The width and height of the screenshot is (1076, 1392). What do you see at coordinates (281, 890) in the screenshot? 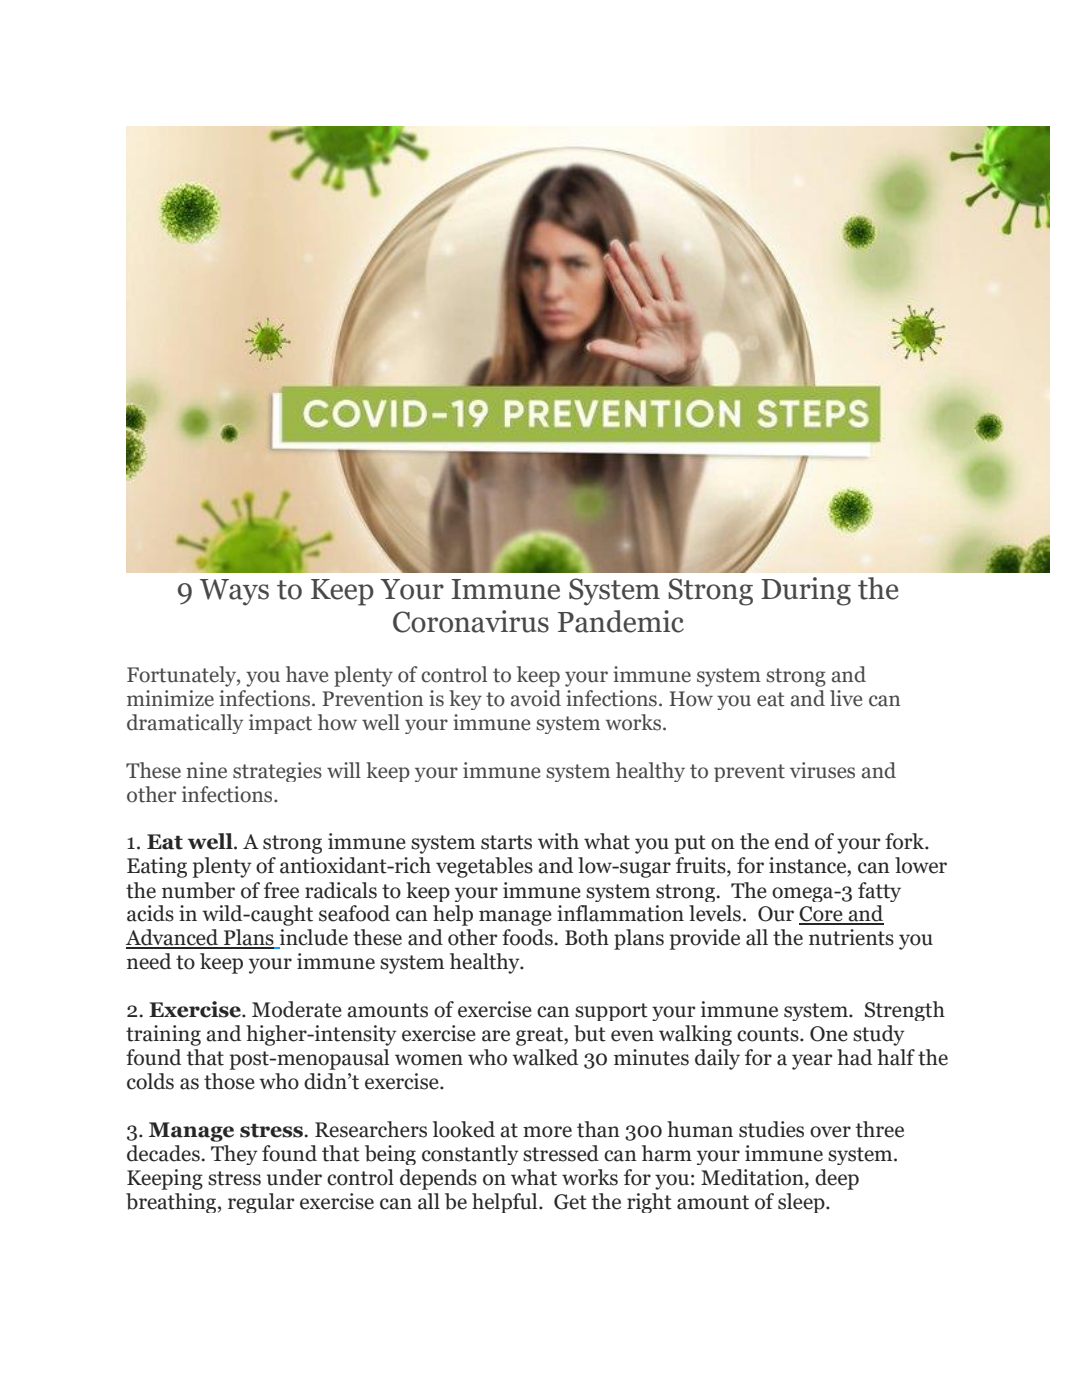
I see `free` at bounding box center [281, 890].
